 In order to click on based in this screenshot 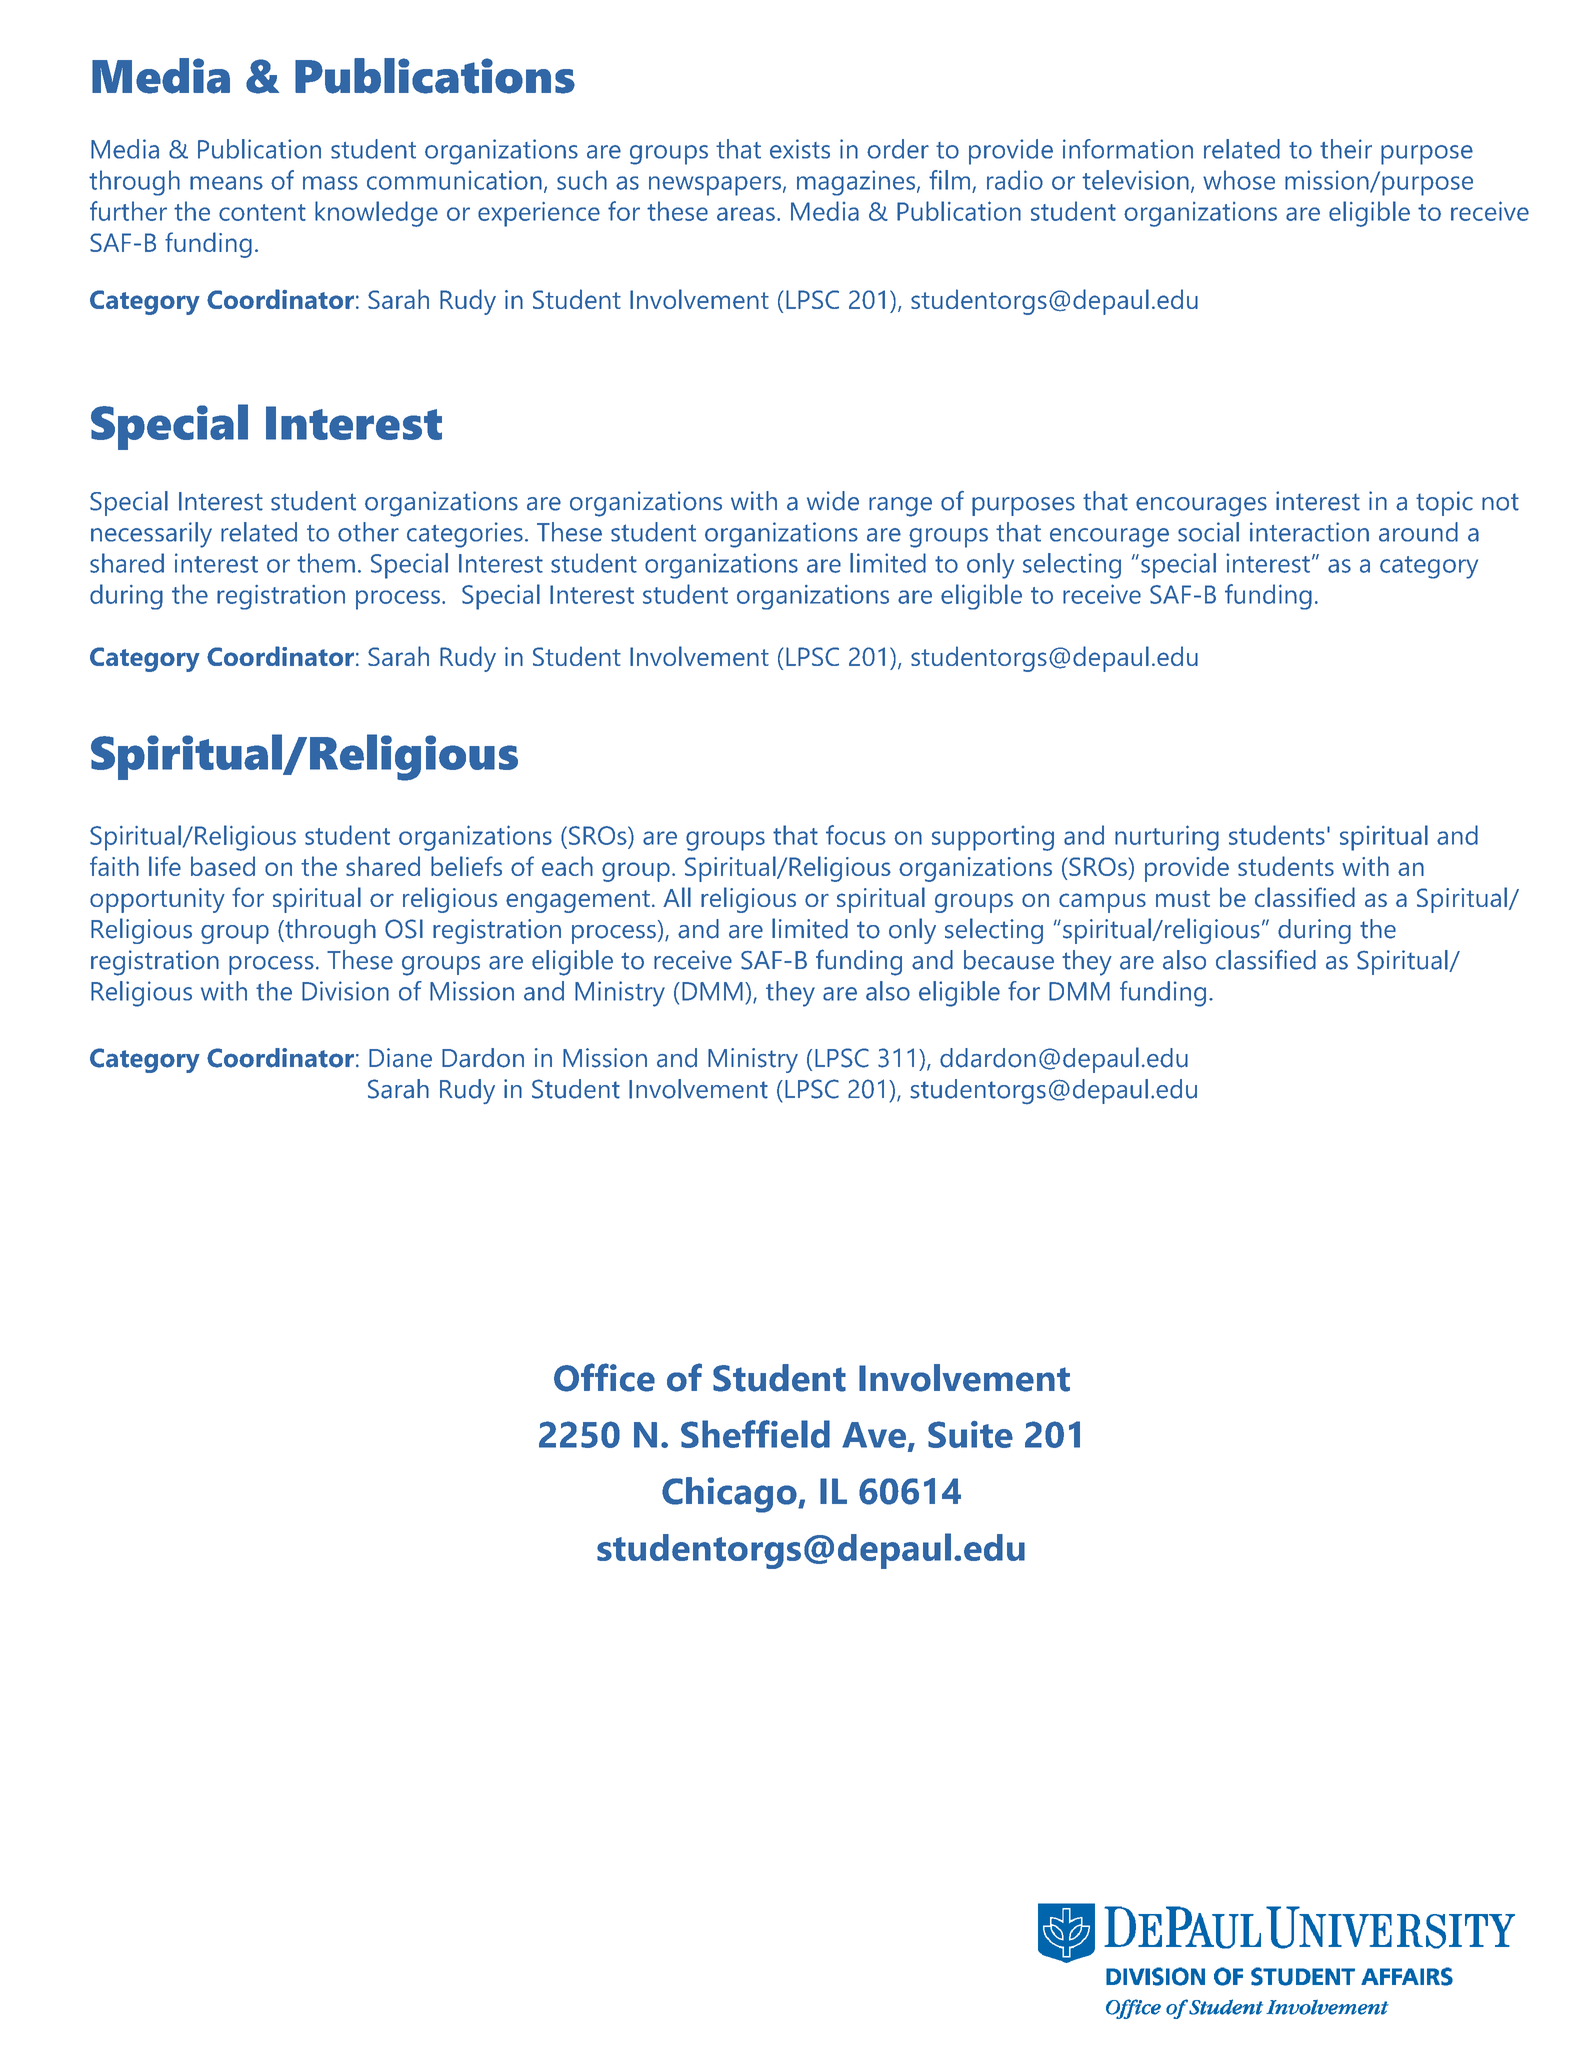, I will do `click(223, 866)`.
